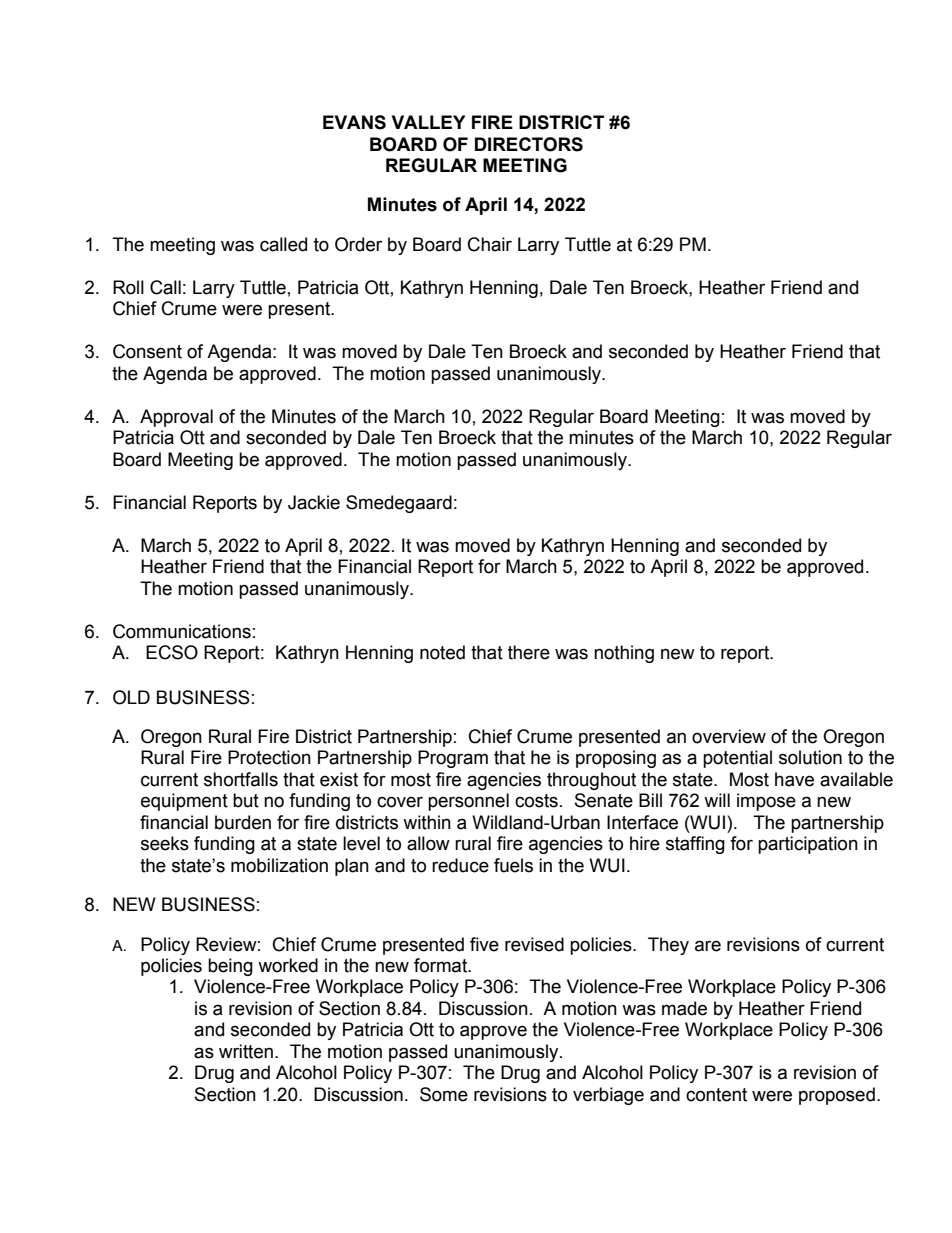 This page has height=1233, width=952. Describe the element at coordinates (716, 1095) in the page. I see `content` at that location.
